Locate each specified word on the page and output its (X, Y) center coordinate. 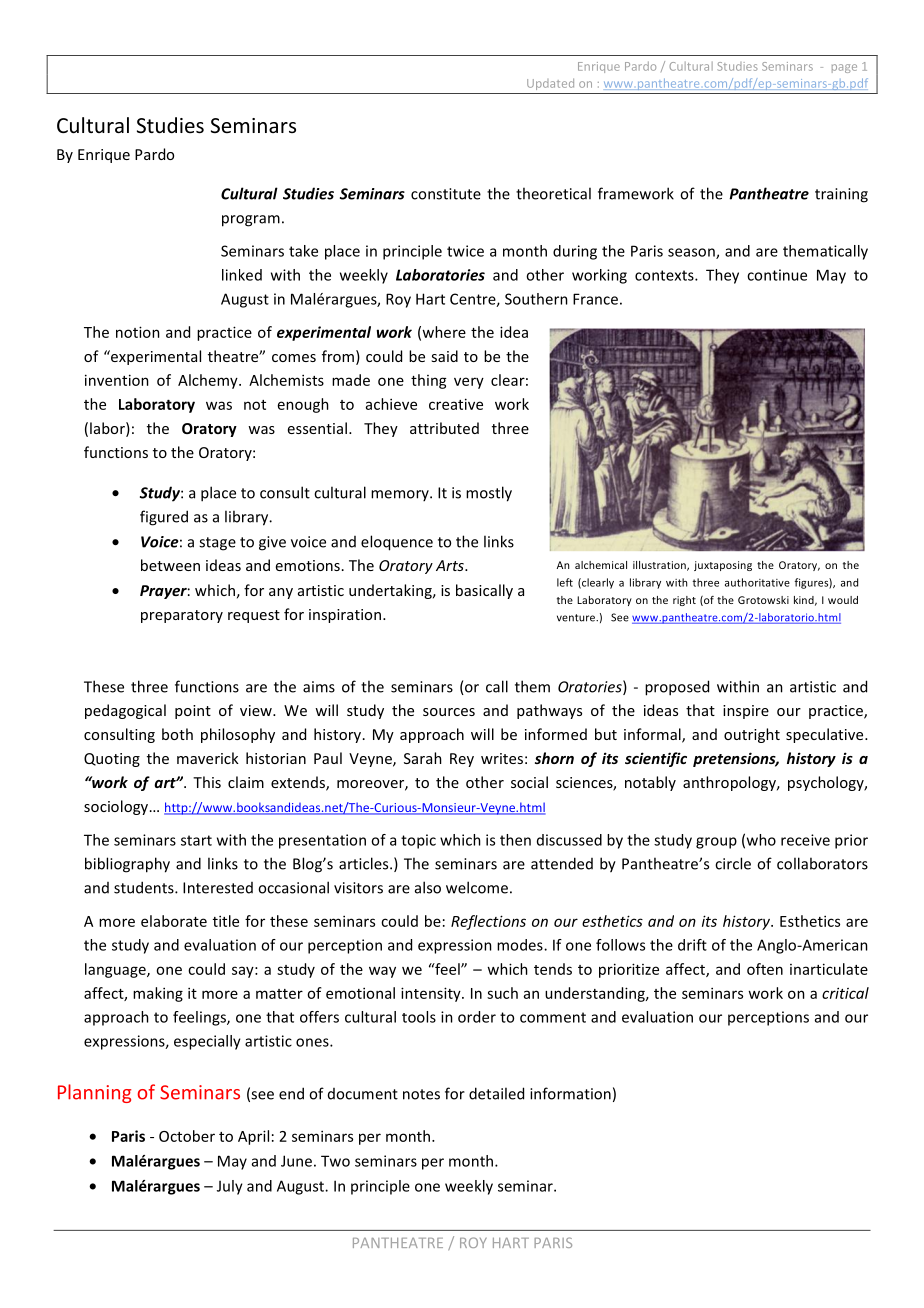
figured (164, 518)
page (844, 68)
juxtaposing (723, 566)
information (570, 1093)
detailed (496, 1093)
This (207, 782)
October (187, 1136)
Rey (462, 760)
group (716, 843)
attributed (444, 428)
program (251, 221)
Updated (550, 84)
